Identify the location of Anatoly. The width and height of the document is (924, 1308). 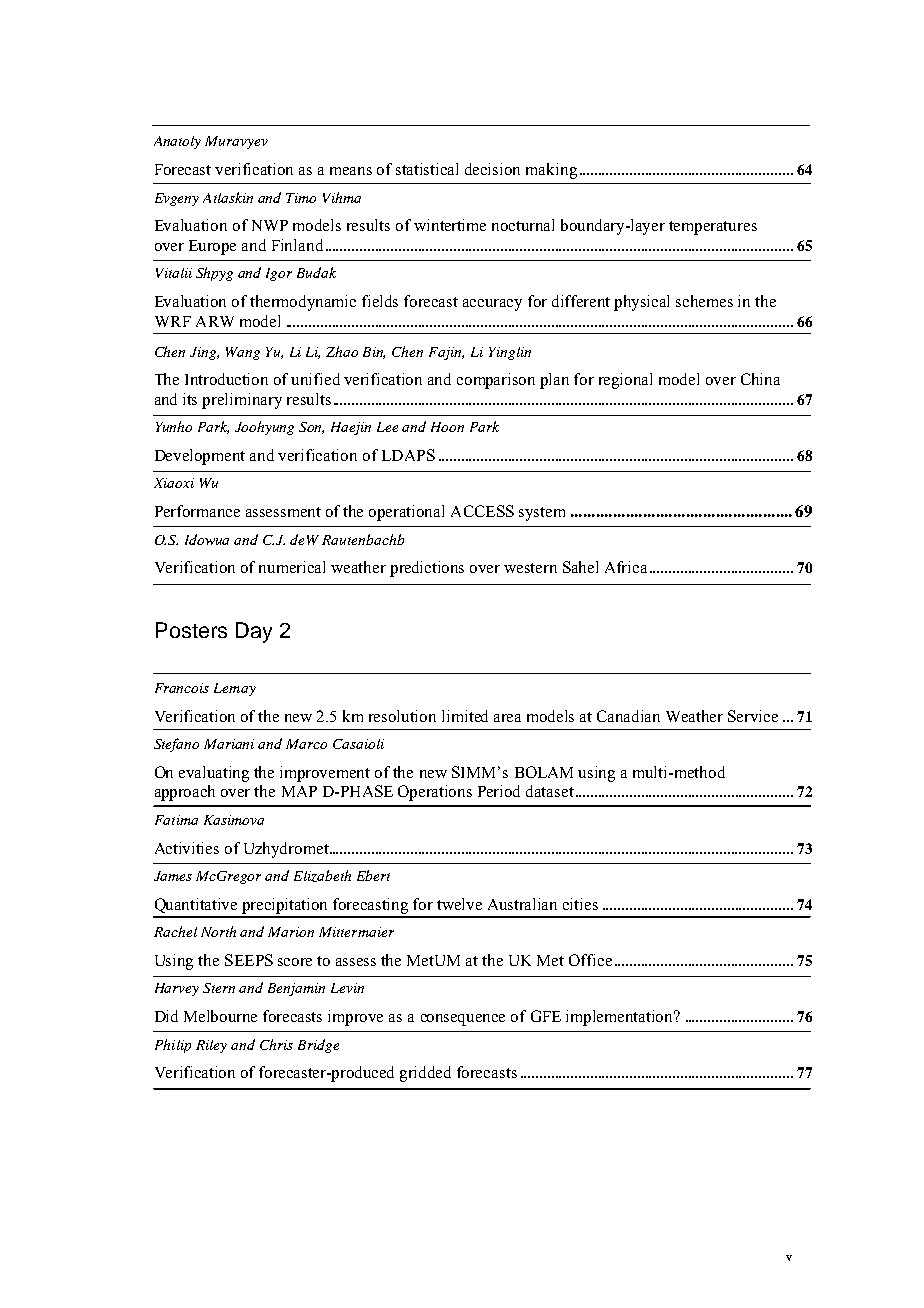
(177, 142).
